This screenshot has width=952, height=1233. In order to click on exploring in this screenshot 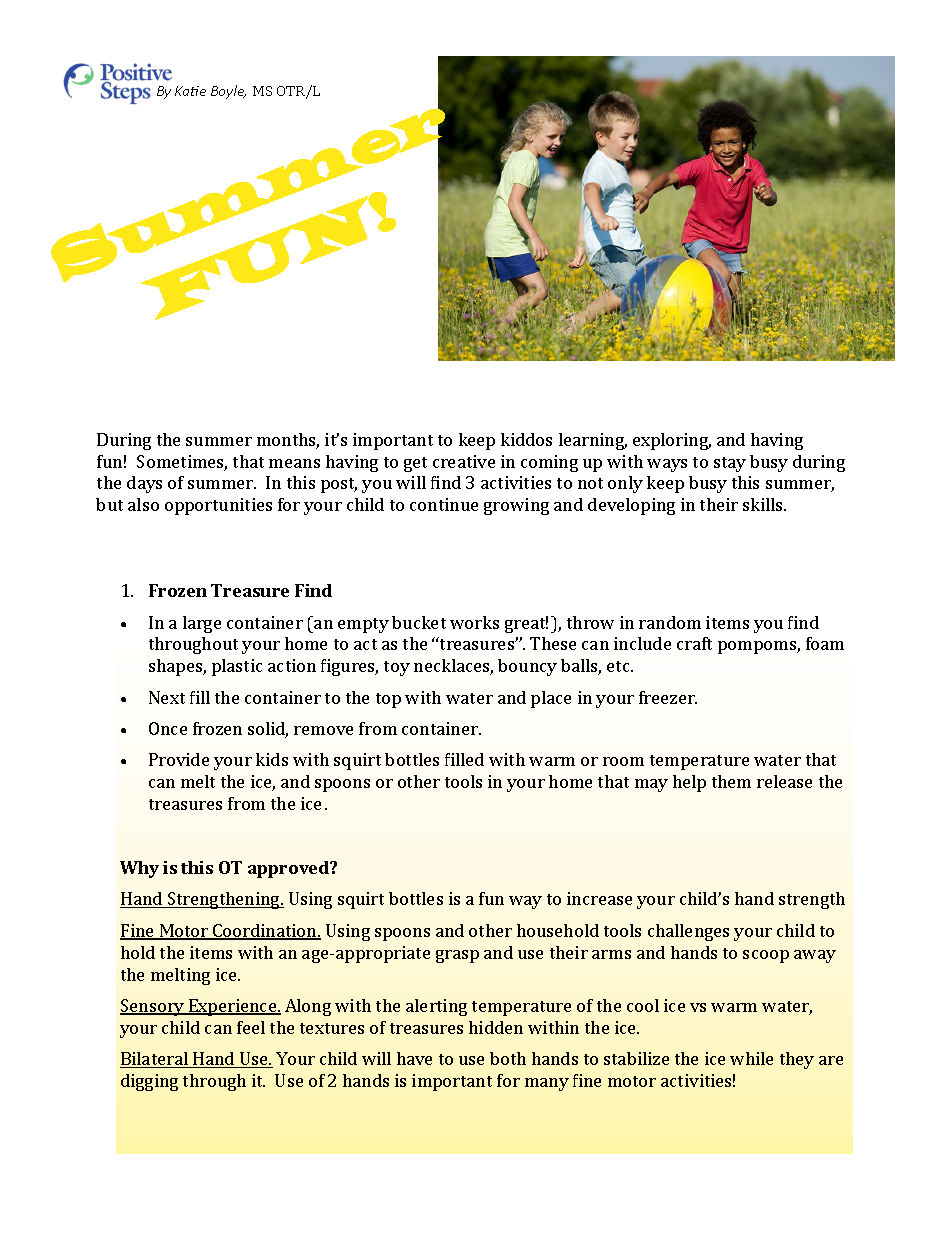, I will do `click(672, 441)`.
